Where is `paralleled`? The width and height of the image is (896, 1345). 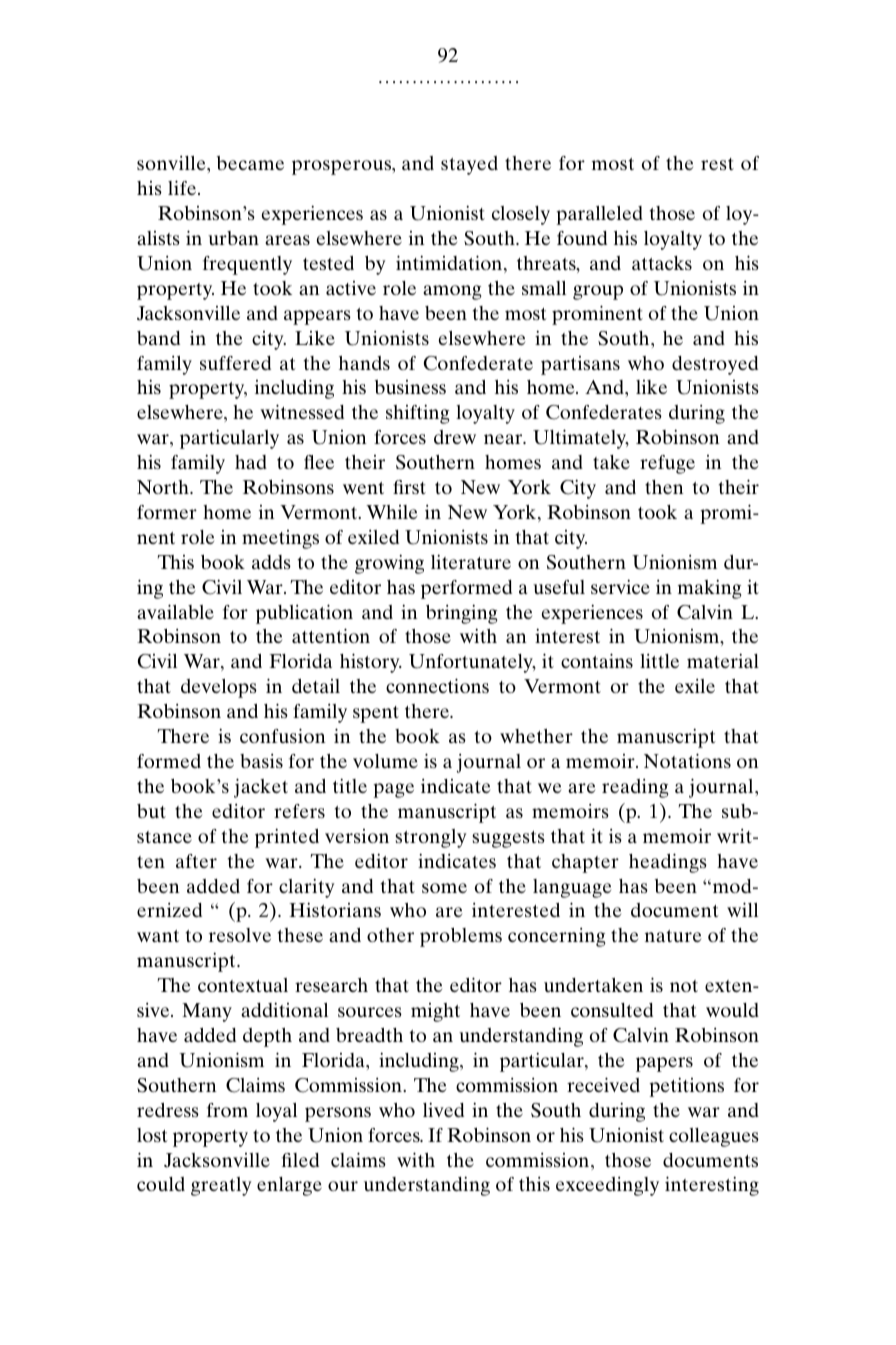
paralleled is located at coordinates (599, 215).
